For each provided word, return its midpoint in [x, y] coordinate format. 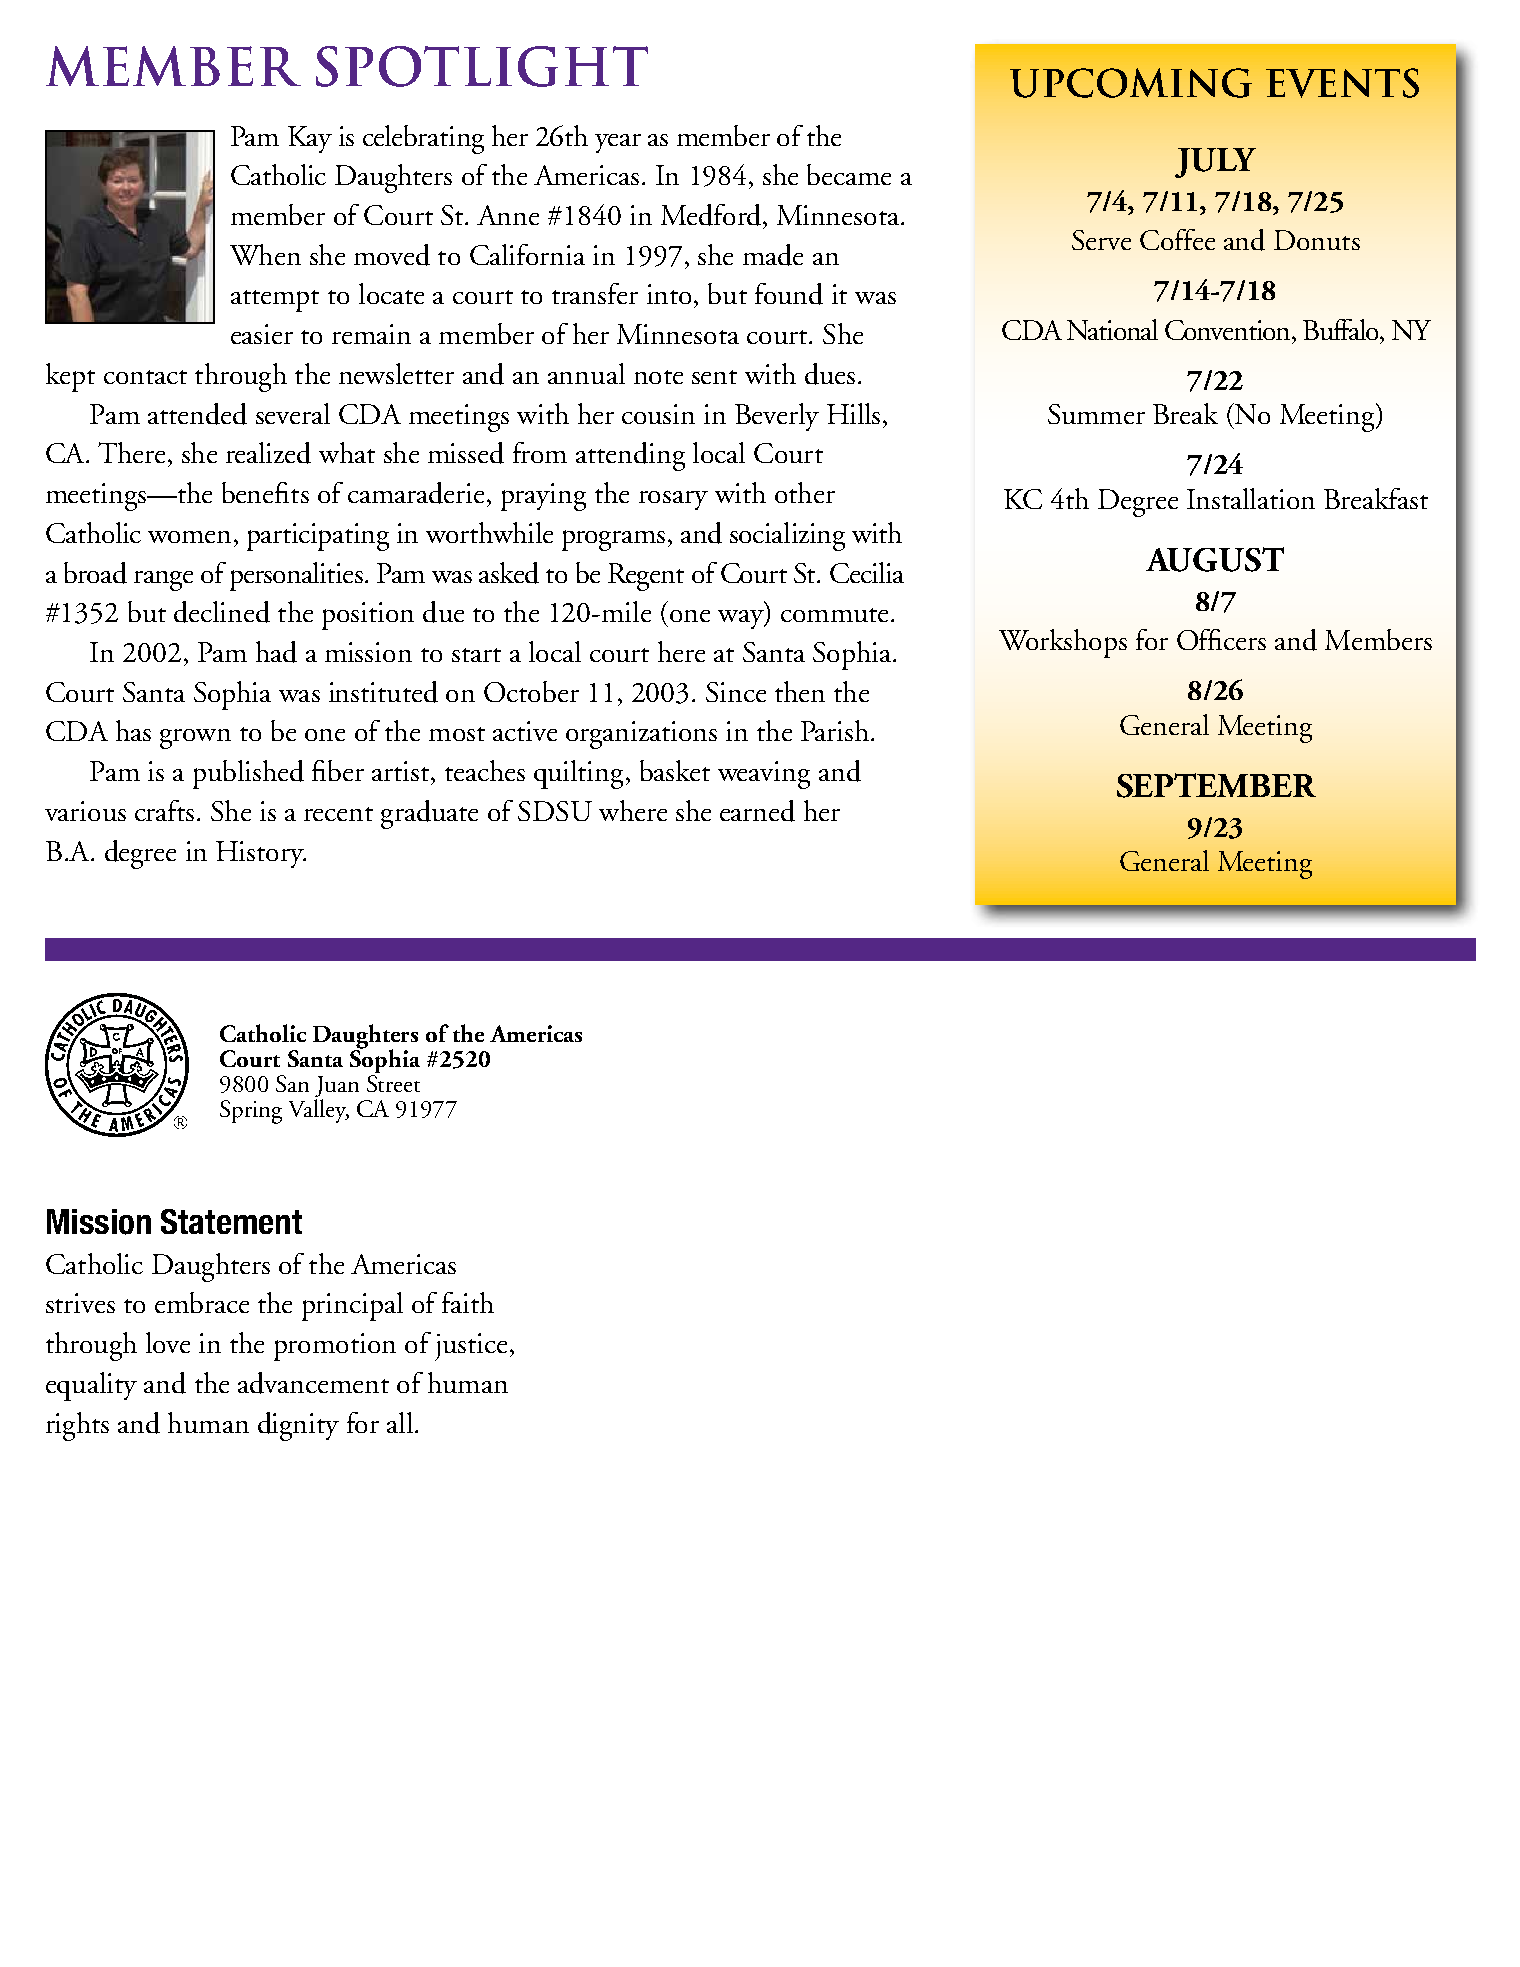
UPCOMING [1131, 83]
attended [197, 414]
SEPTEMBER [1216, 785]
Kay [310, 139]
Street [393, 1082]
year [618, 143]
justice [471, 1347]
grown [195, 739]
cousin [658, 414]
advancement [313, 1383]
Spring [251, 1112]
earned [757, 811]
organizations [641, 735]
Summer [1096, 414]
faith [468, 1302]
